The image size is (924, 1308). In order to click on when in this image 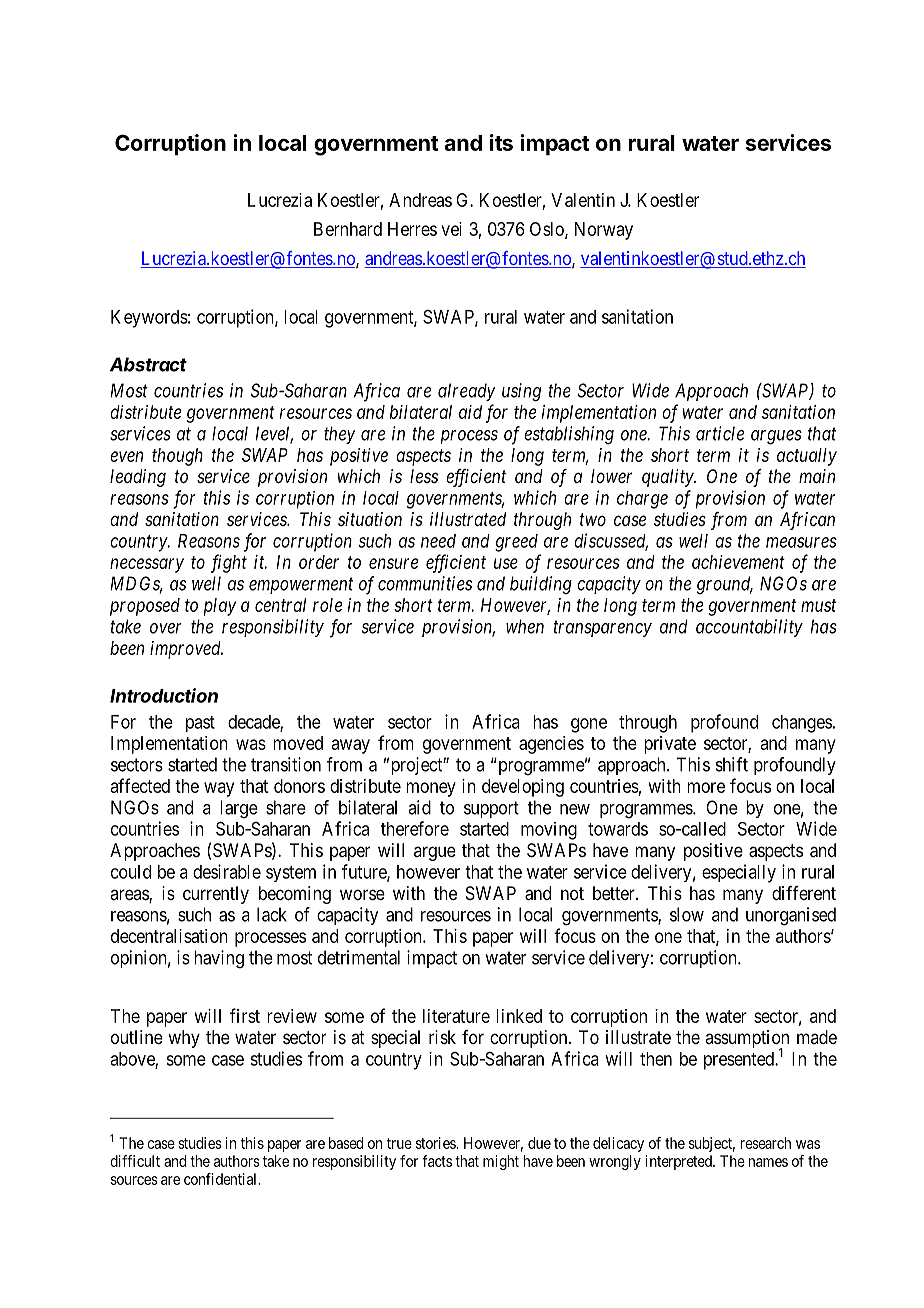, I will do `click(525, 626)`.
